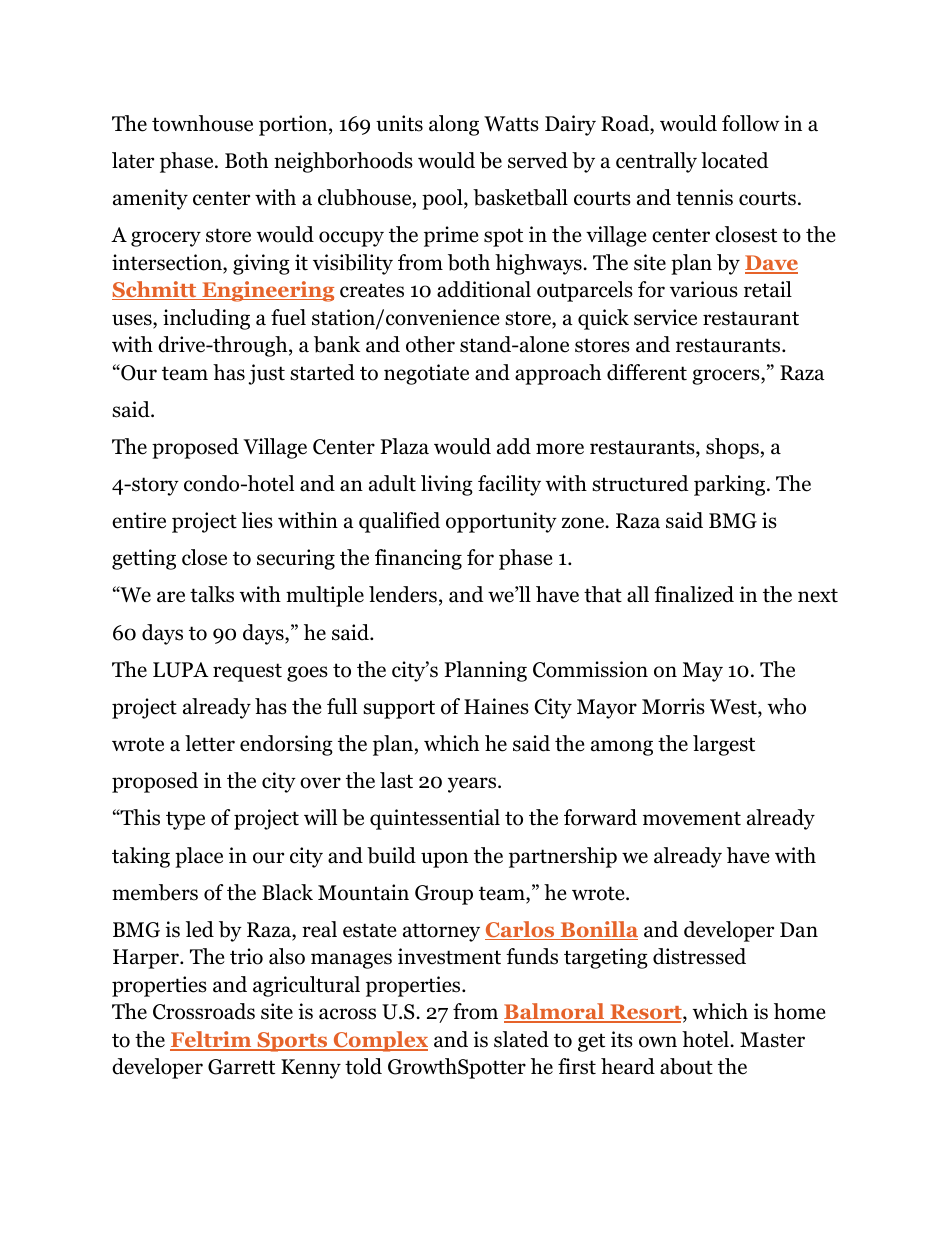  Describe the element at coordinates (199, 857) in the document. I see `place` at that location.
